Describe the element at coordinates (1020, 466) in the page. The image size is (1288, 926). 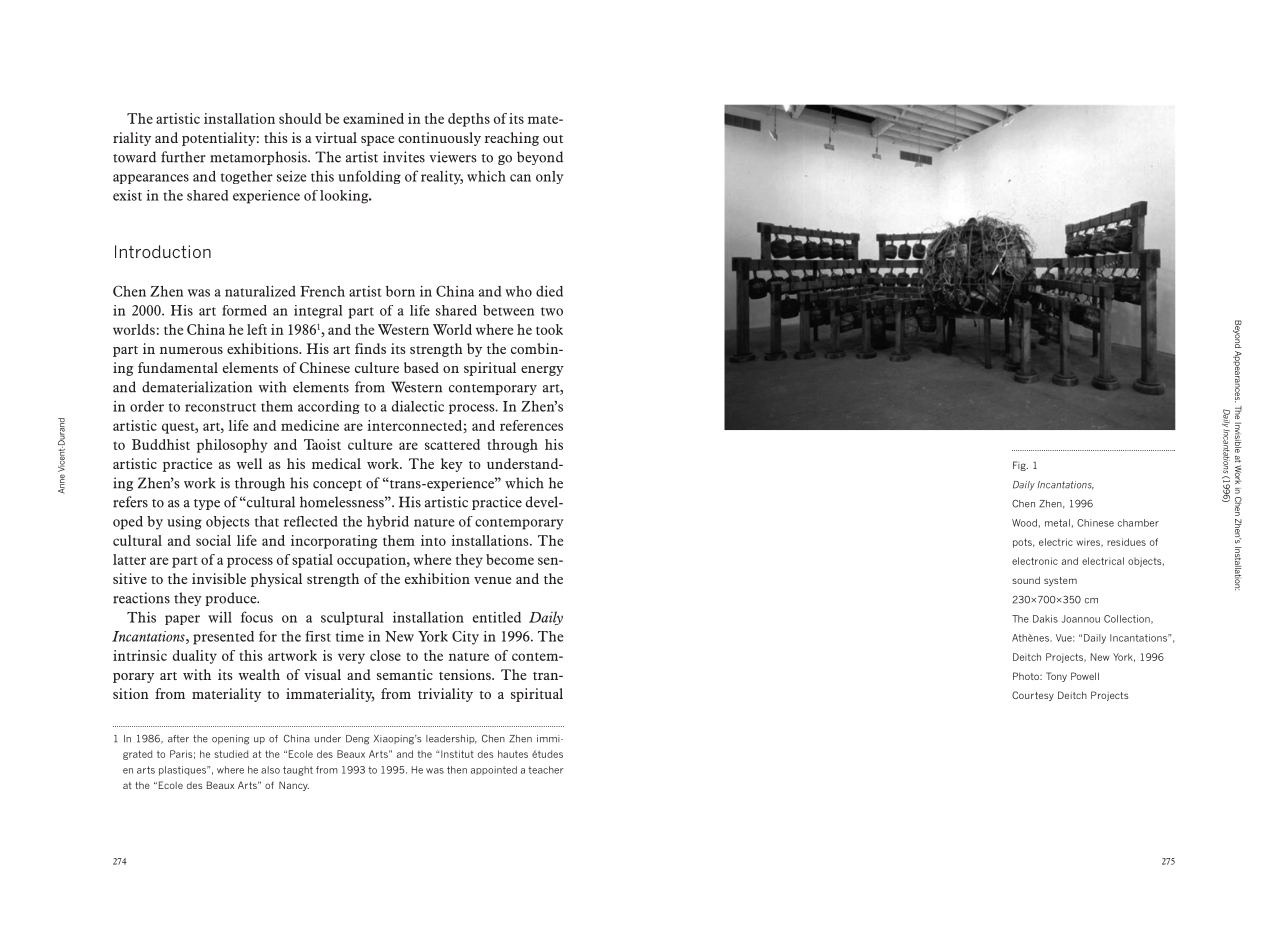
I see `Fig` at that location.
